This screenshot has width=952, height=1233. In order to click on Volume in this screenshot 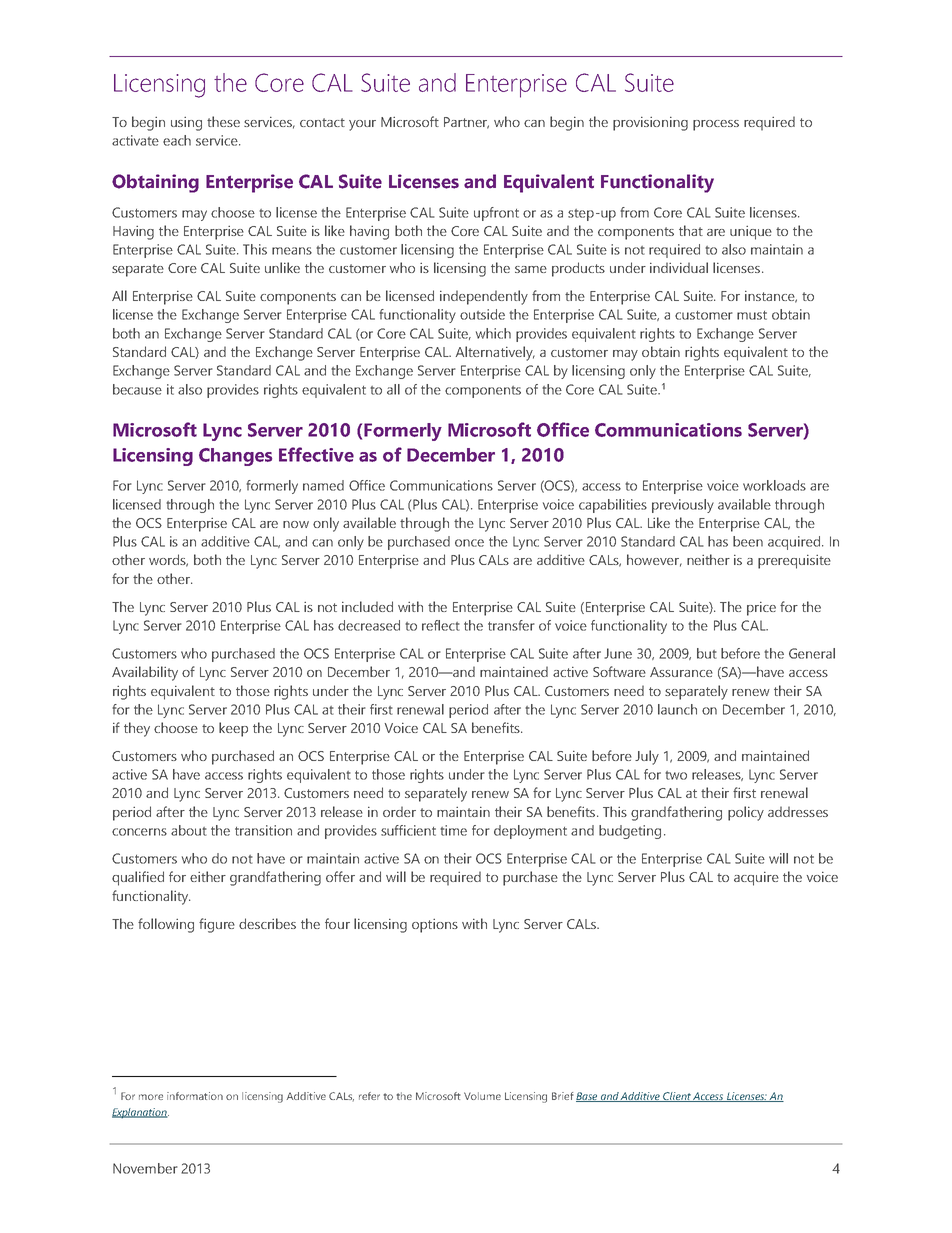, I will do `click(482, 1096)`.
